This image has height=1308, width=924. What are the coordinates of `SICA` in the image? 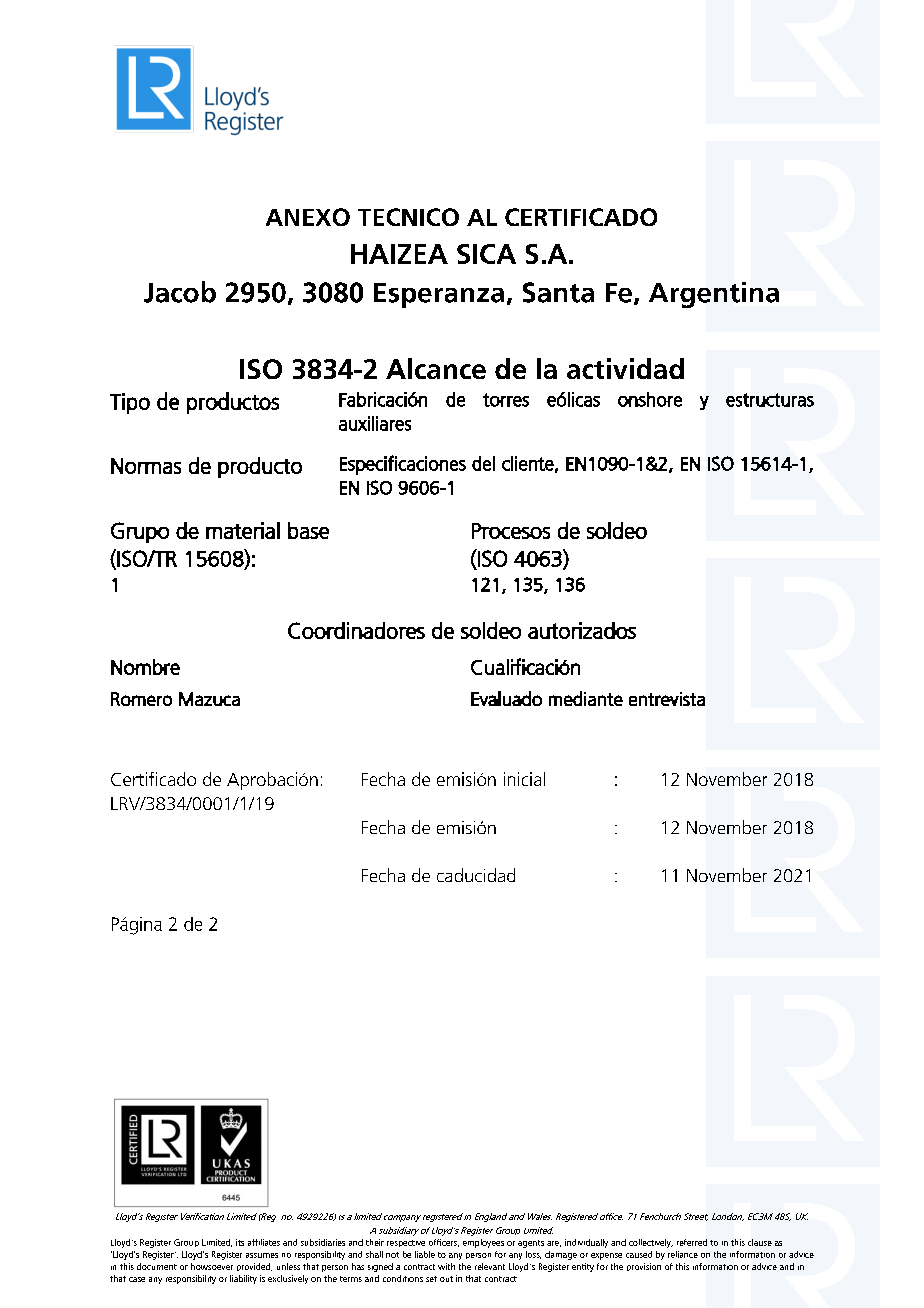 It's located at (486, 254).
